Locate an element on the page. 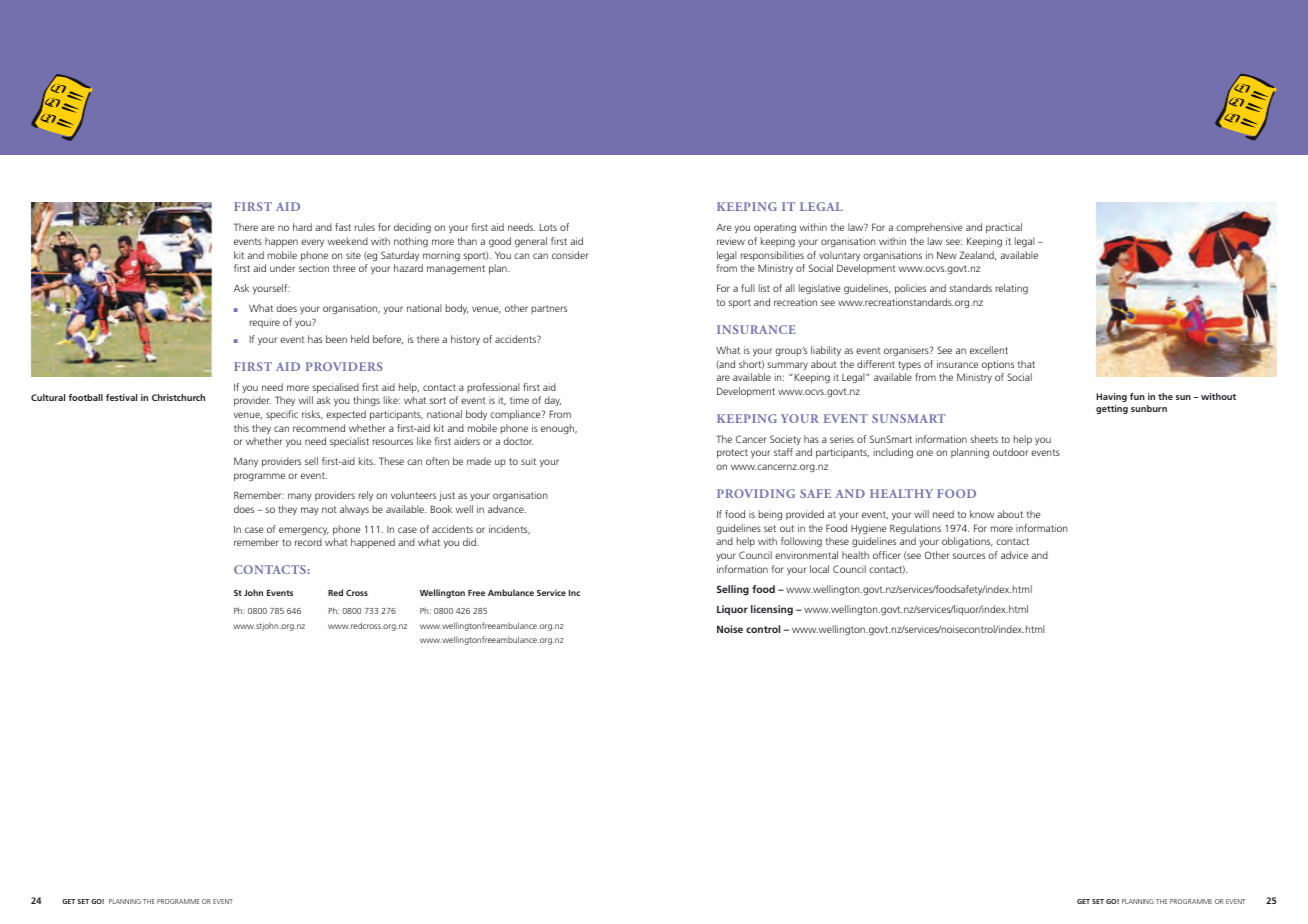  every is located at coordinates (312, 243).
